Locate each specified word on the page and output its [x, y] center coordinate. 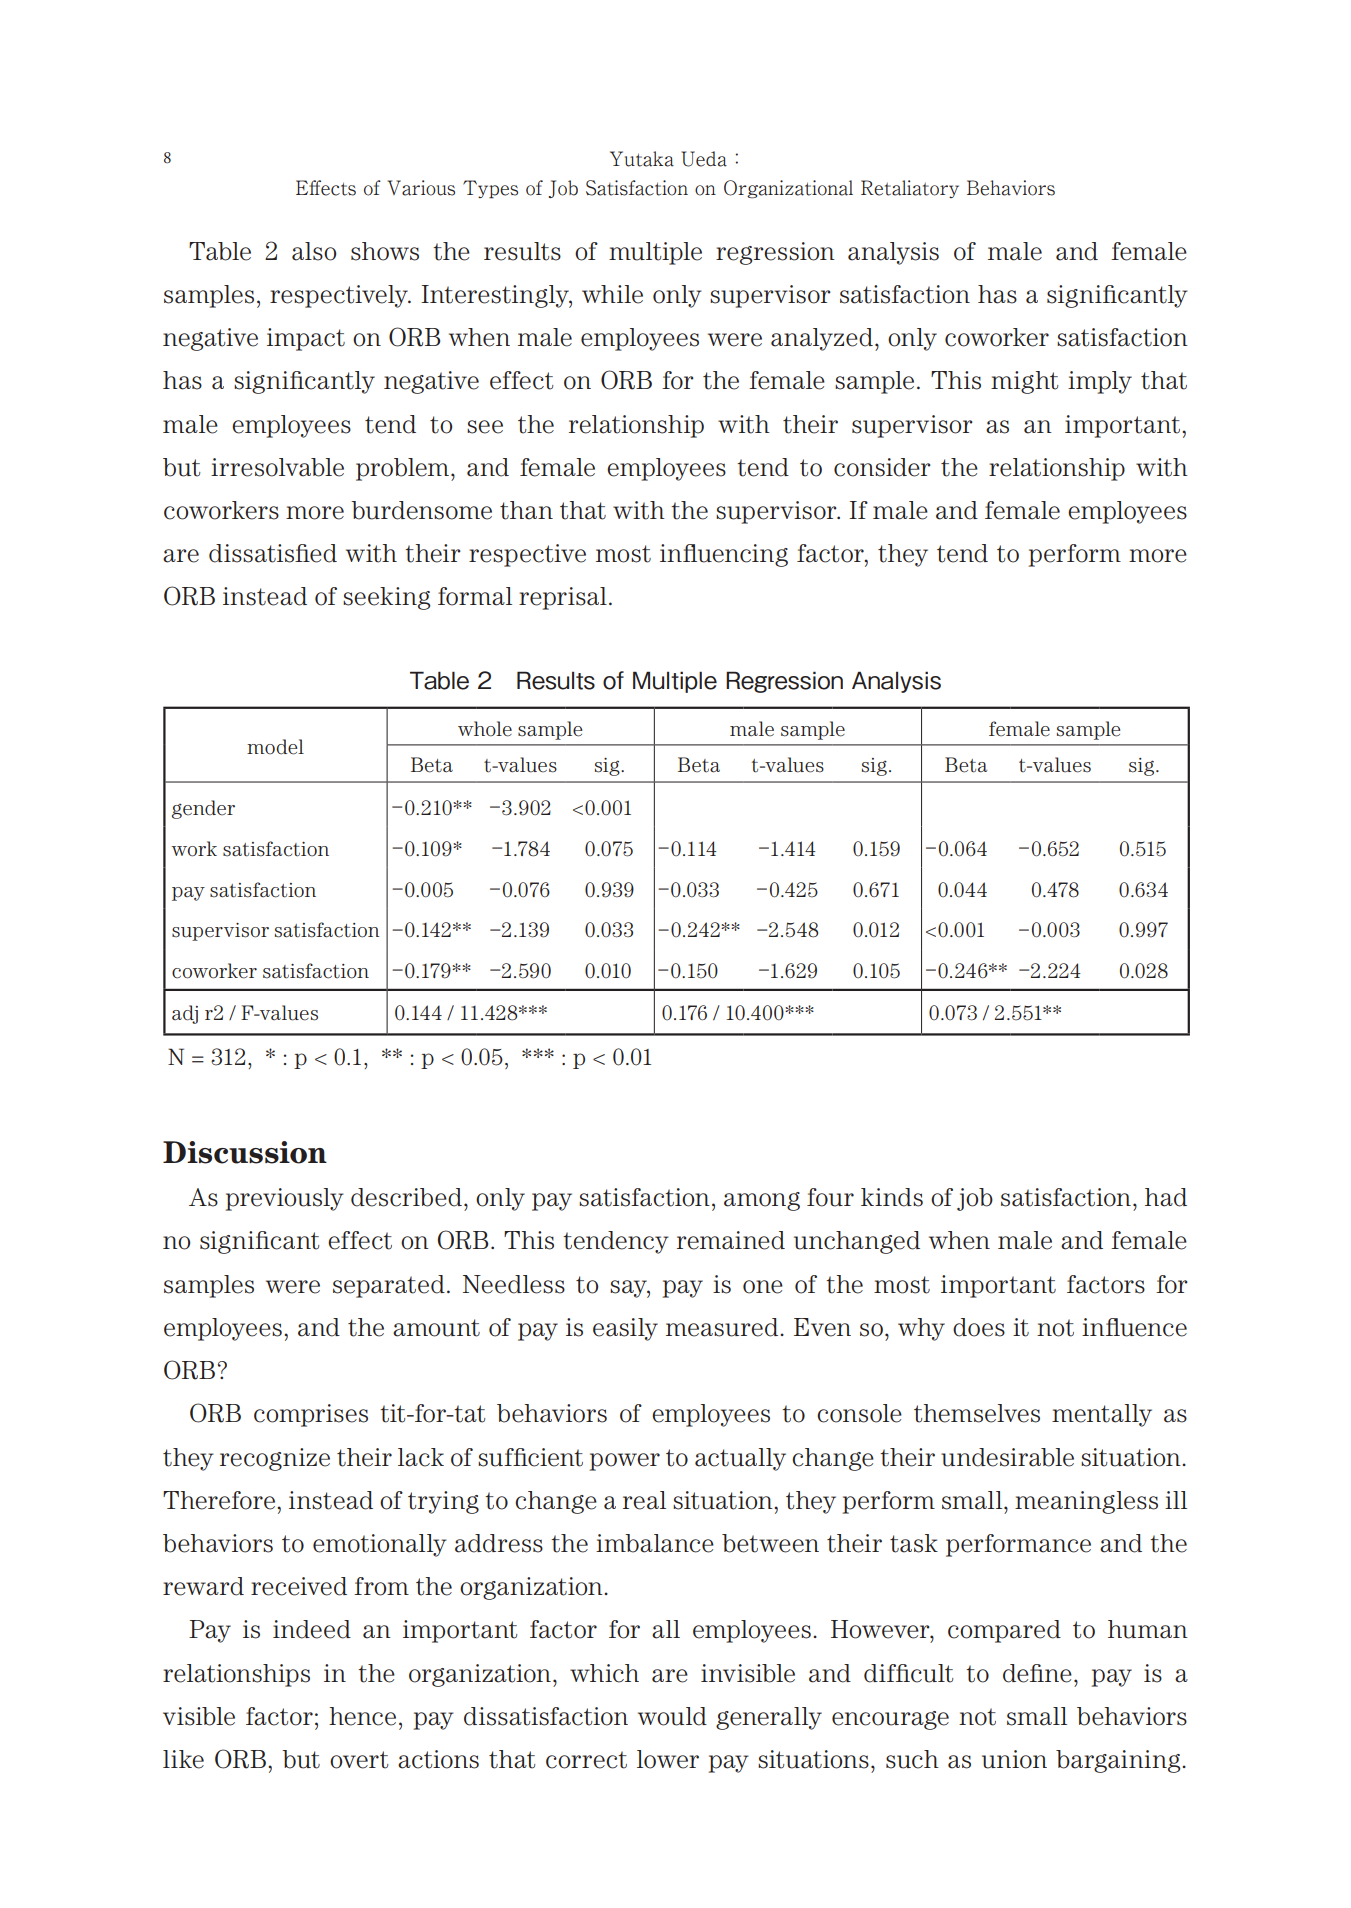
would [672, 1716]
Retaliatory [910, 189]
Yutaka [642, 159]
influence [1134, 1327]
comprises [311, 1415]
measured [723, 1327]
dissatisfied [273, 553]
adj [185, 1014]
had [1166, 1197]
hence [362, 1716]
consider [882, 467]
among [762, 1201]
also [314, 251]
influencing [724, 555]
